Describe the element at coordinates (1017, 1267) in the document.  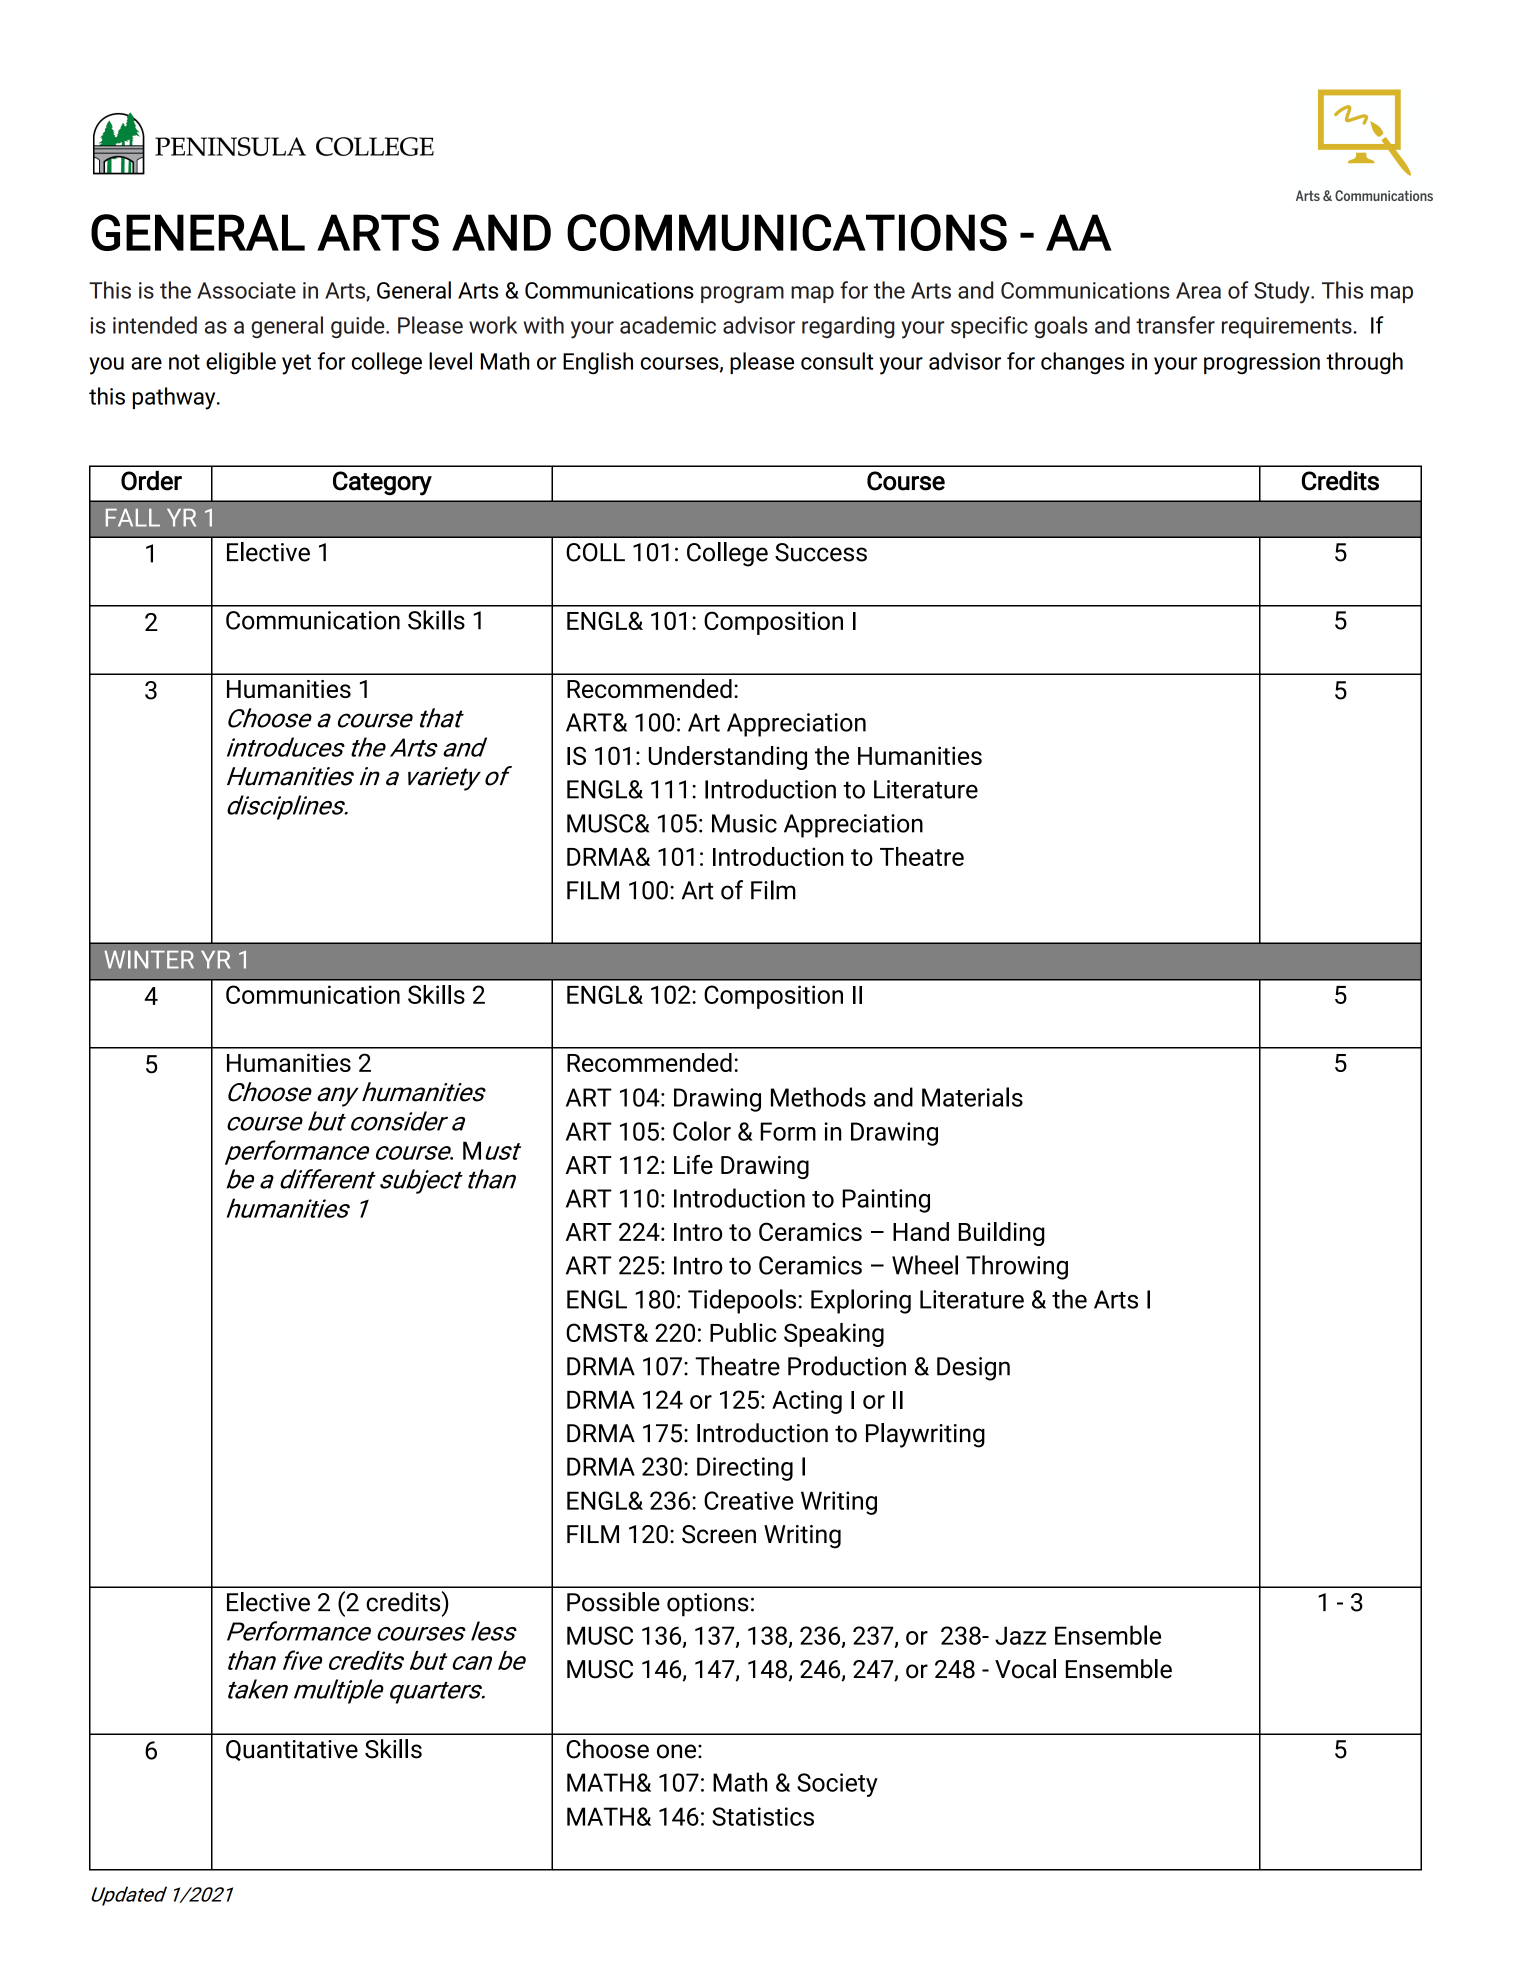
I see `Throwing` at that location.
